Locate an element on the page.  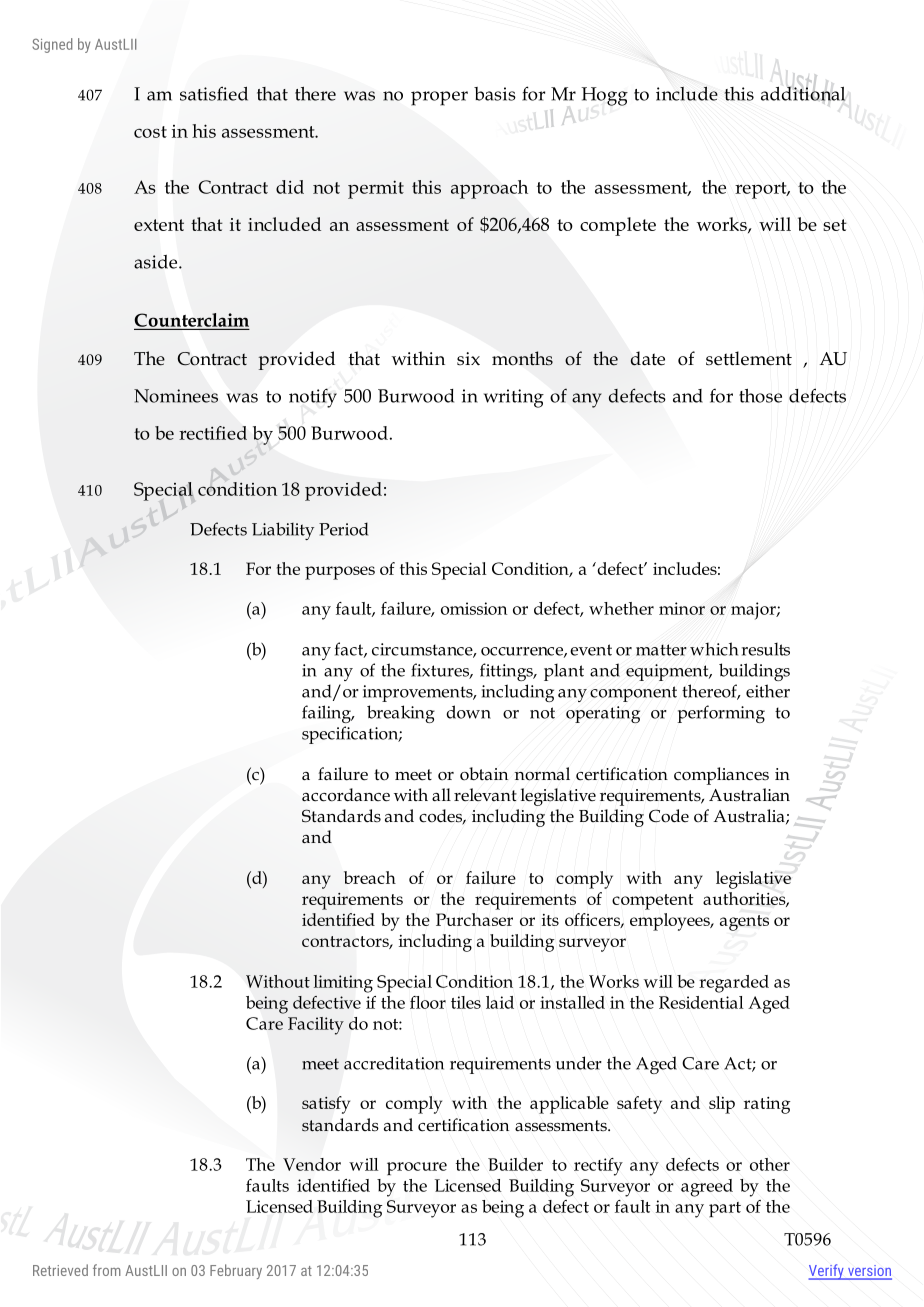
satisfied is located at coordinates (214, 93).
